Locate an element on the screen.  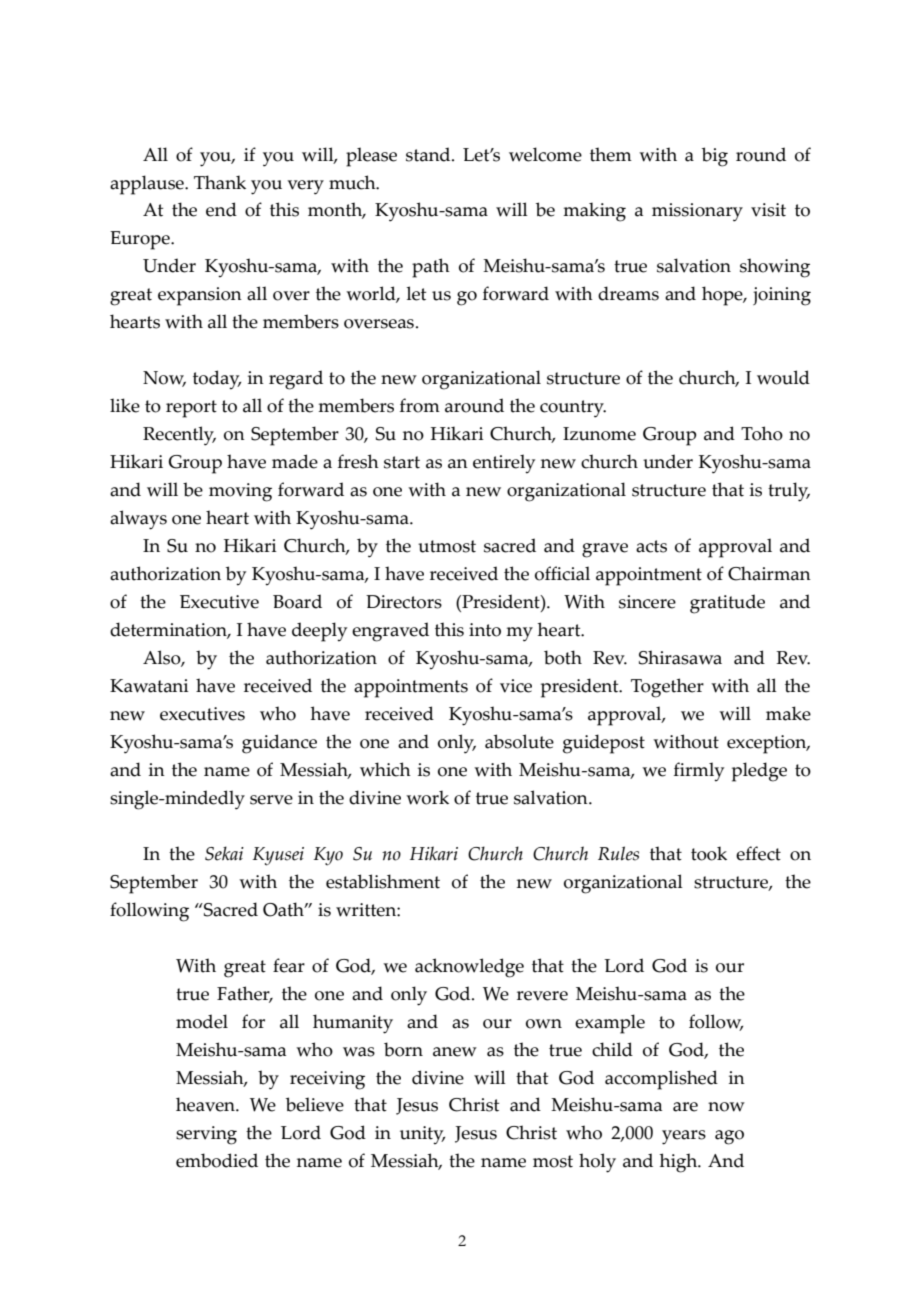
Sekai is located at coordinates (224, 853).
